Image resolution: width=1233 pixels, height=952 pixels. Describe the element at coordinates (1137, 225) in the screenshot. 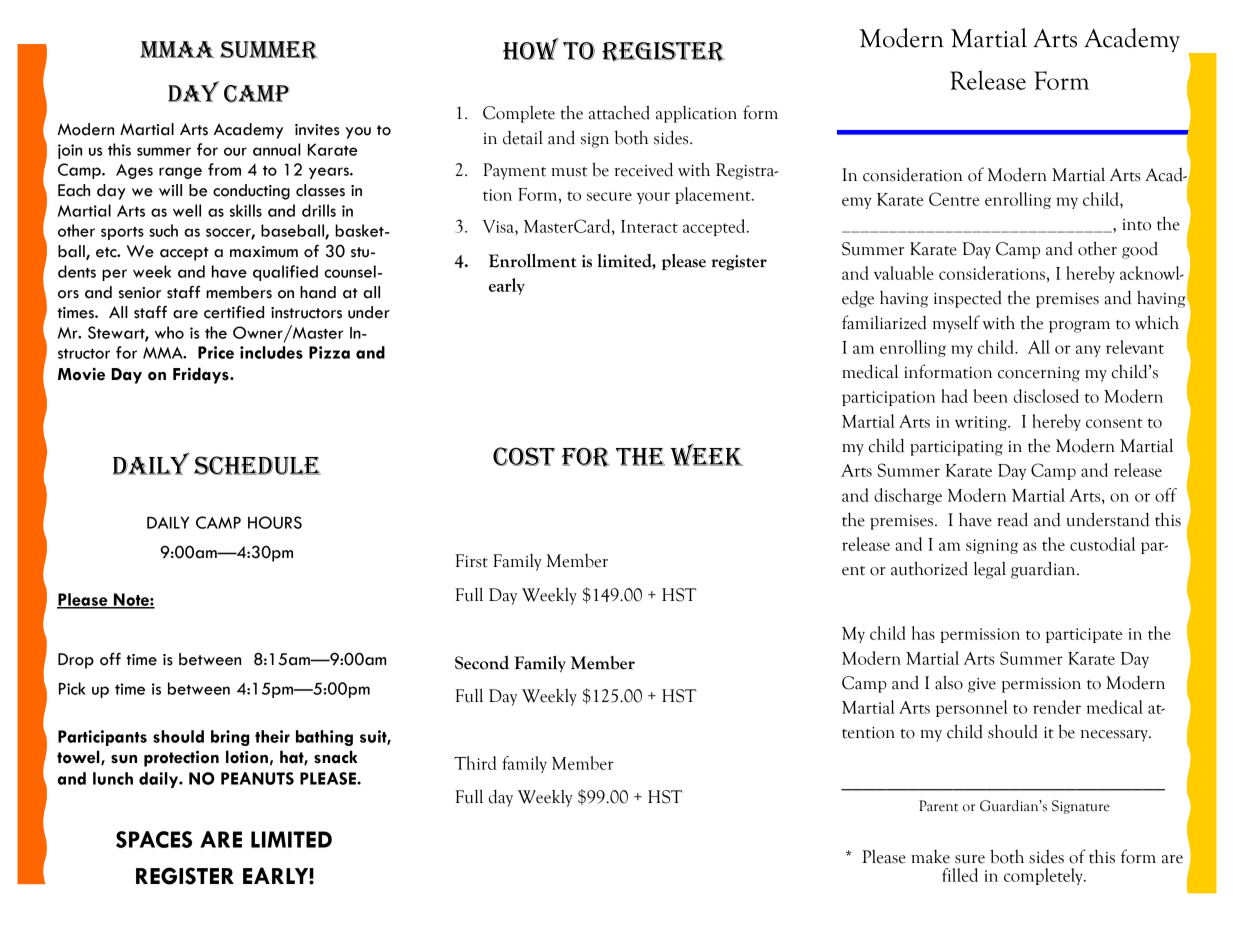

I see `into` at that location.
